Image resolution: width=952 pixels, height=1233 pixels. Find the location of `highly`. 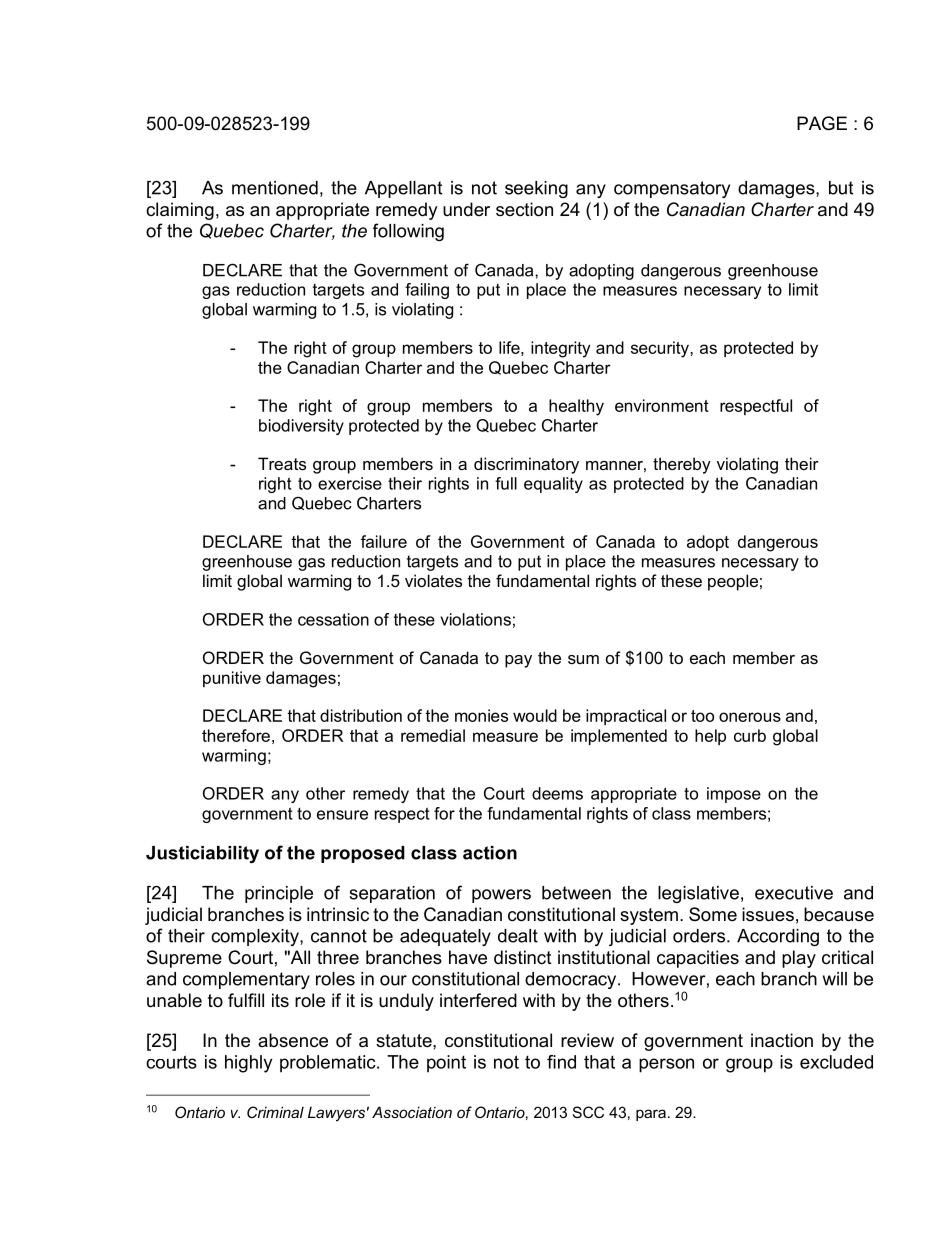

highly is located at coordinates (248, 1064).
